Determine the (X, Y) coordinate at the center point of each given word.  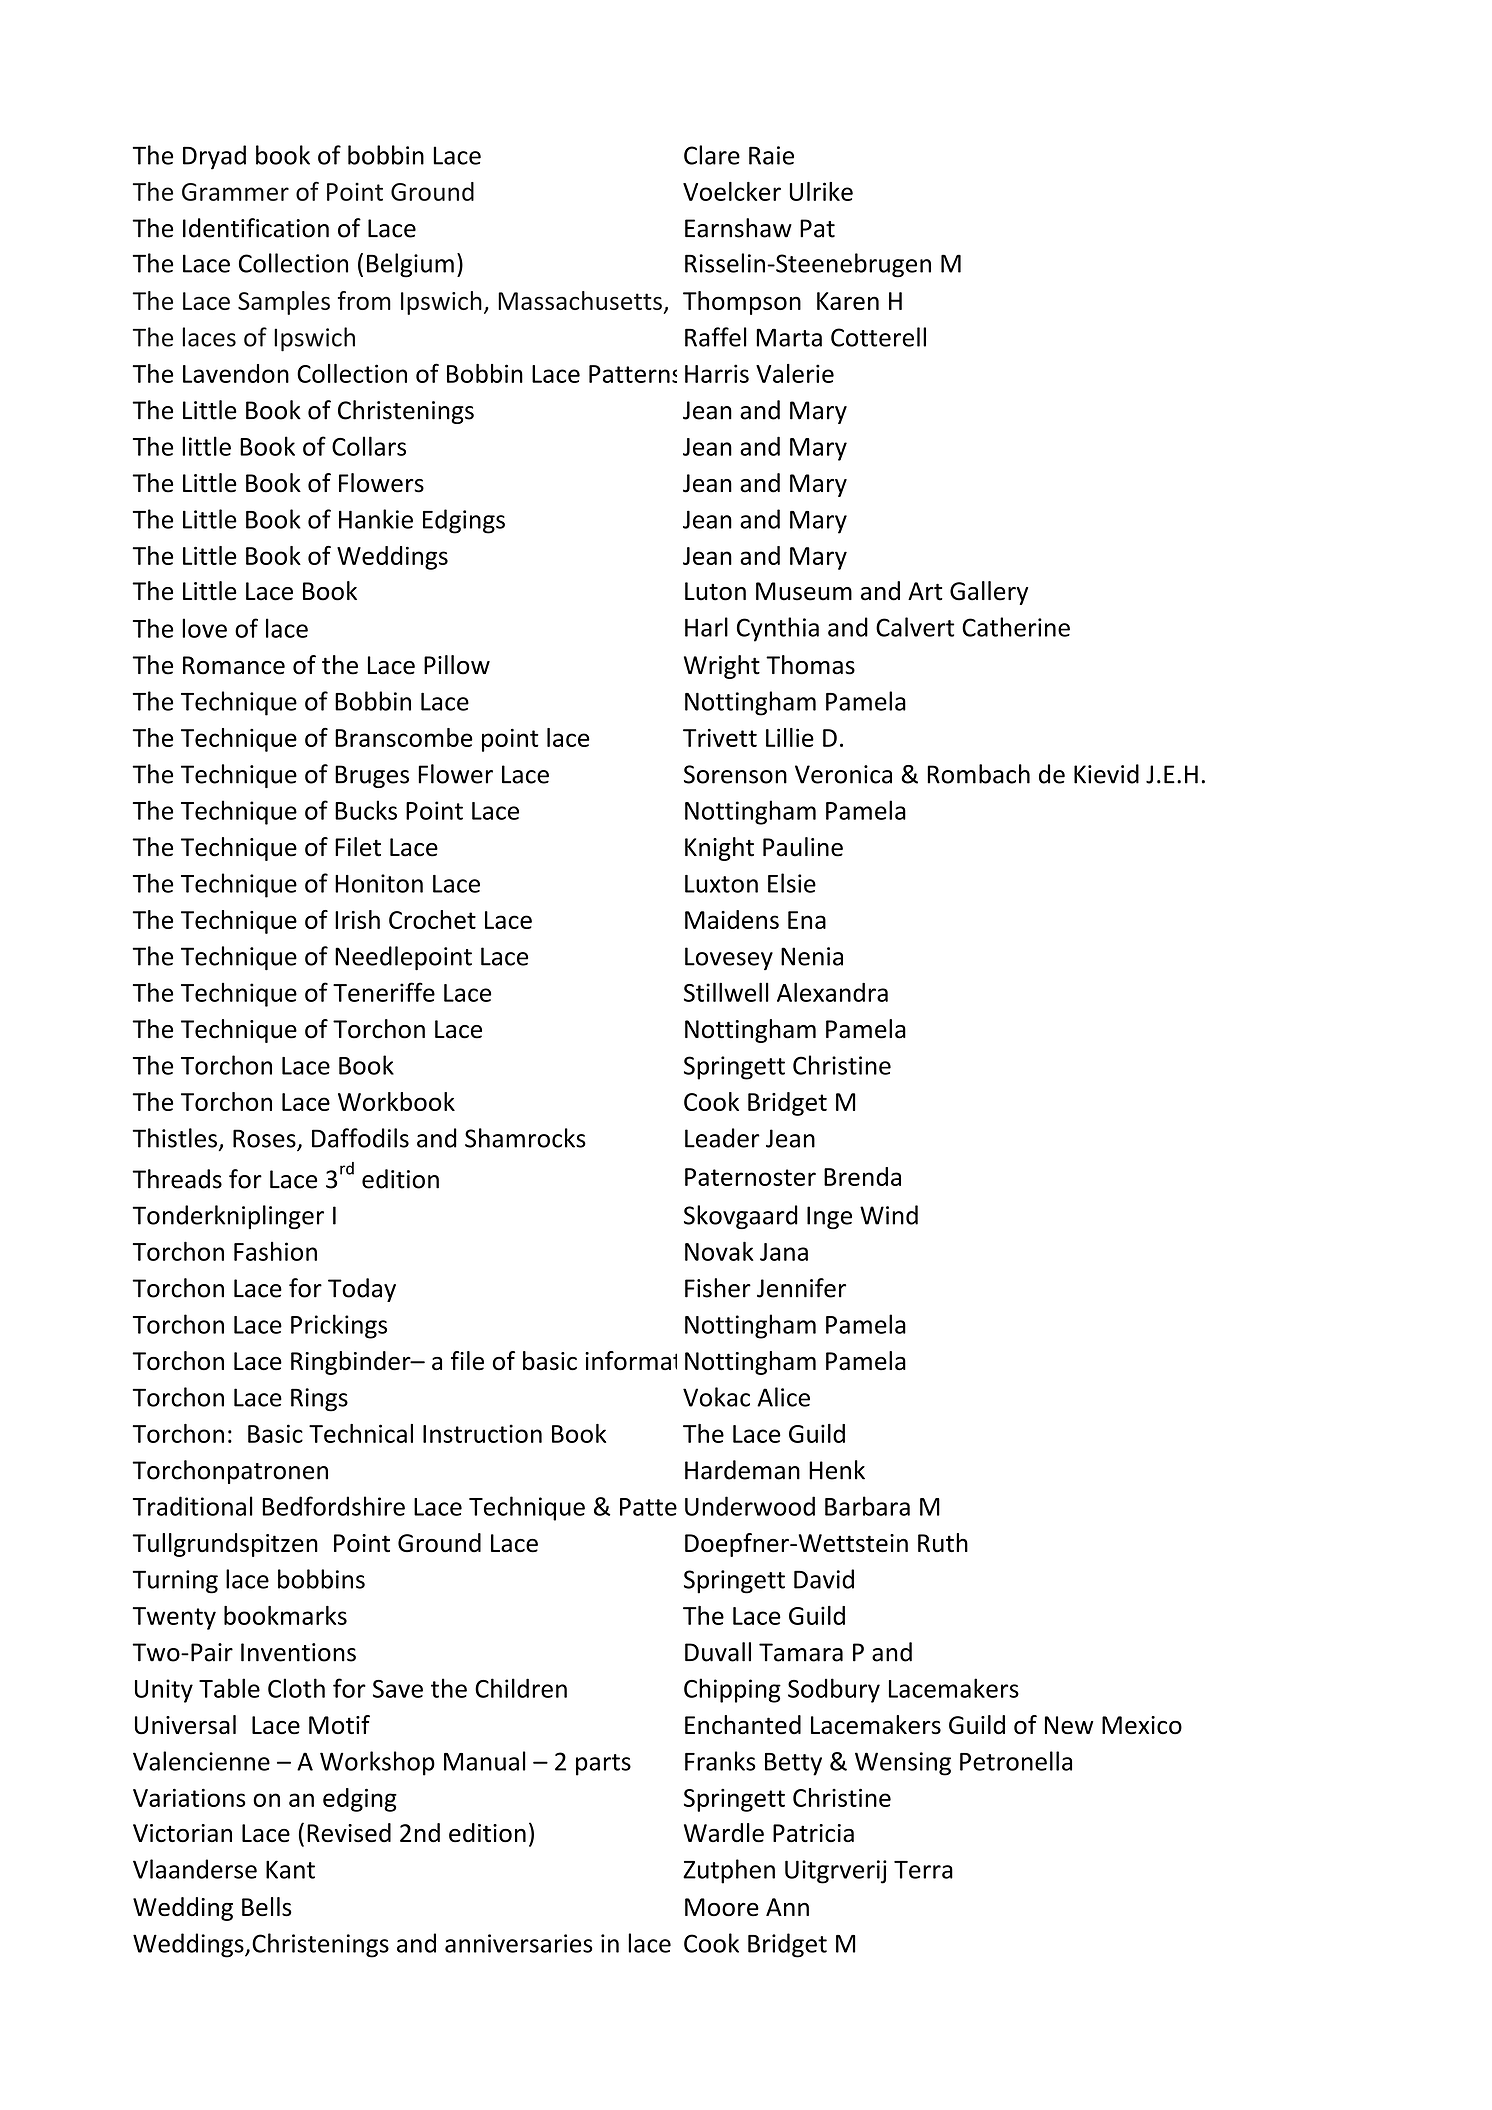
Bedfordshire (333, 1506)
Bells (267, 1907)
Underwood (750, 1506)
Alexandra (832, 992)
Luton (715, 591)
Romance (234, 665)
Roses (265, 1139)
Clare (712, 155)
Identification (256, 228)
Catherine (1016, 627)
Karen (848, 301)
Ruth (943, 1543)
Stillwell (726, 992)
